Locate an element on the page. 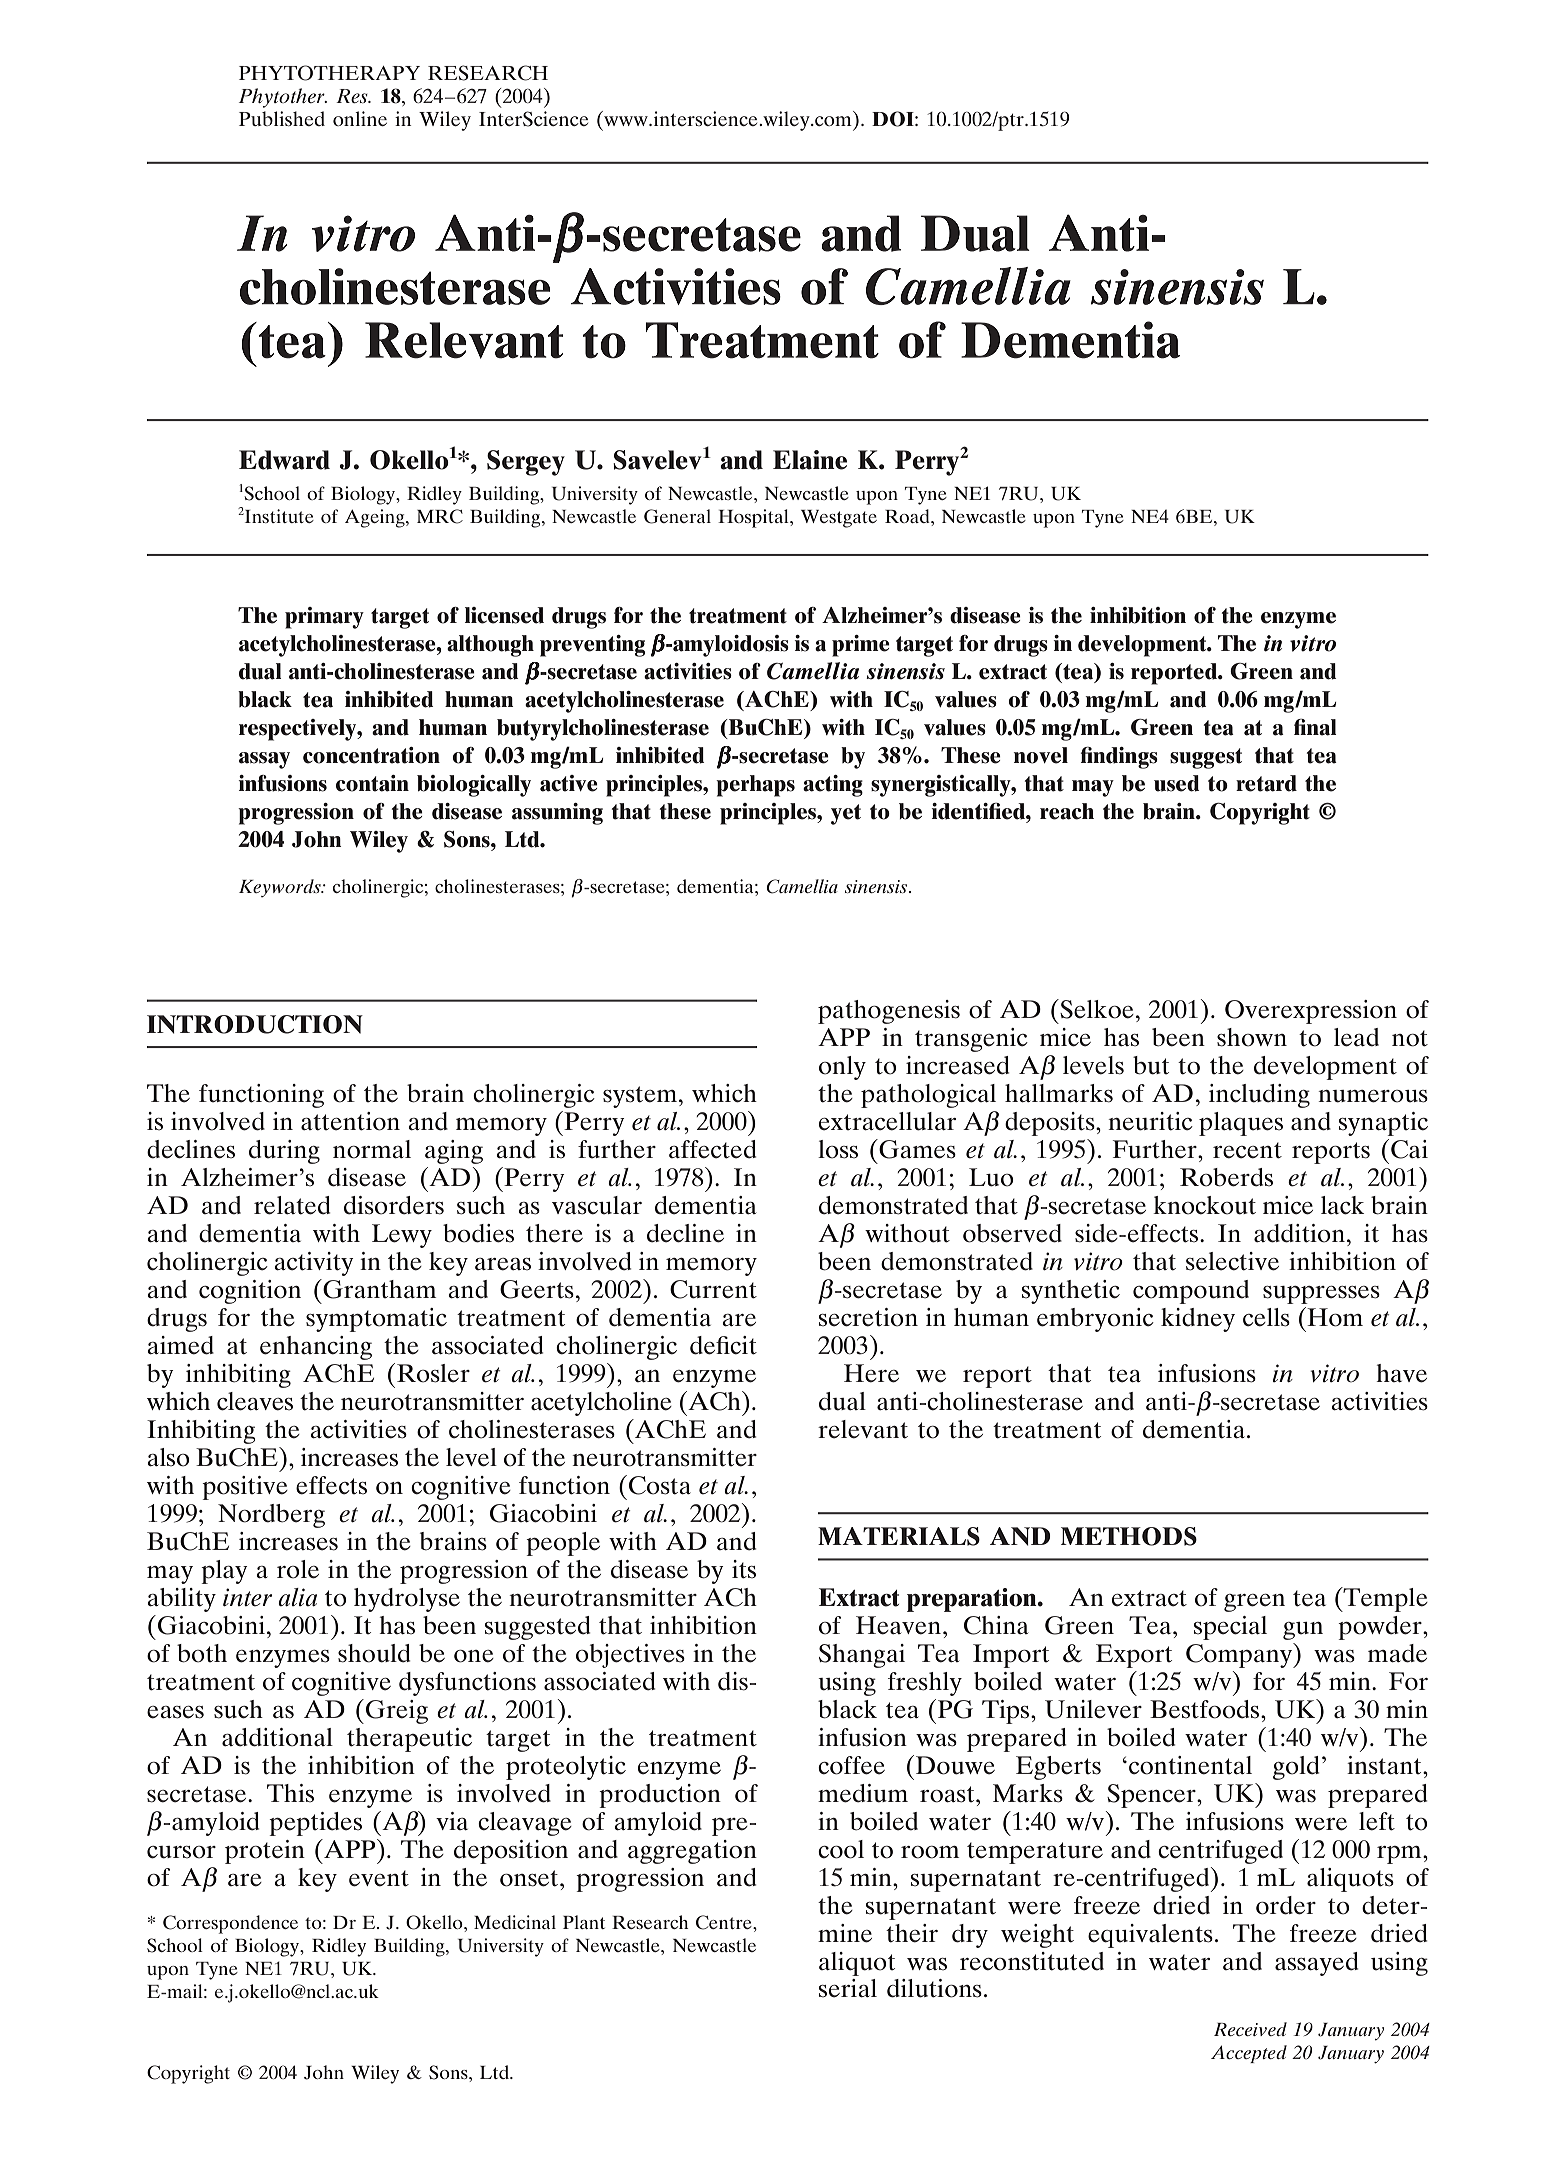 The width and height of the page is (1556, 2182). Elaine is located at coordinates (810, 460).
